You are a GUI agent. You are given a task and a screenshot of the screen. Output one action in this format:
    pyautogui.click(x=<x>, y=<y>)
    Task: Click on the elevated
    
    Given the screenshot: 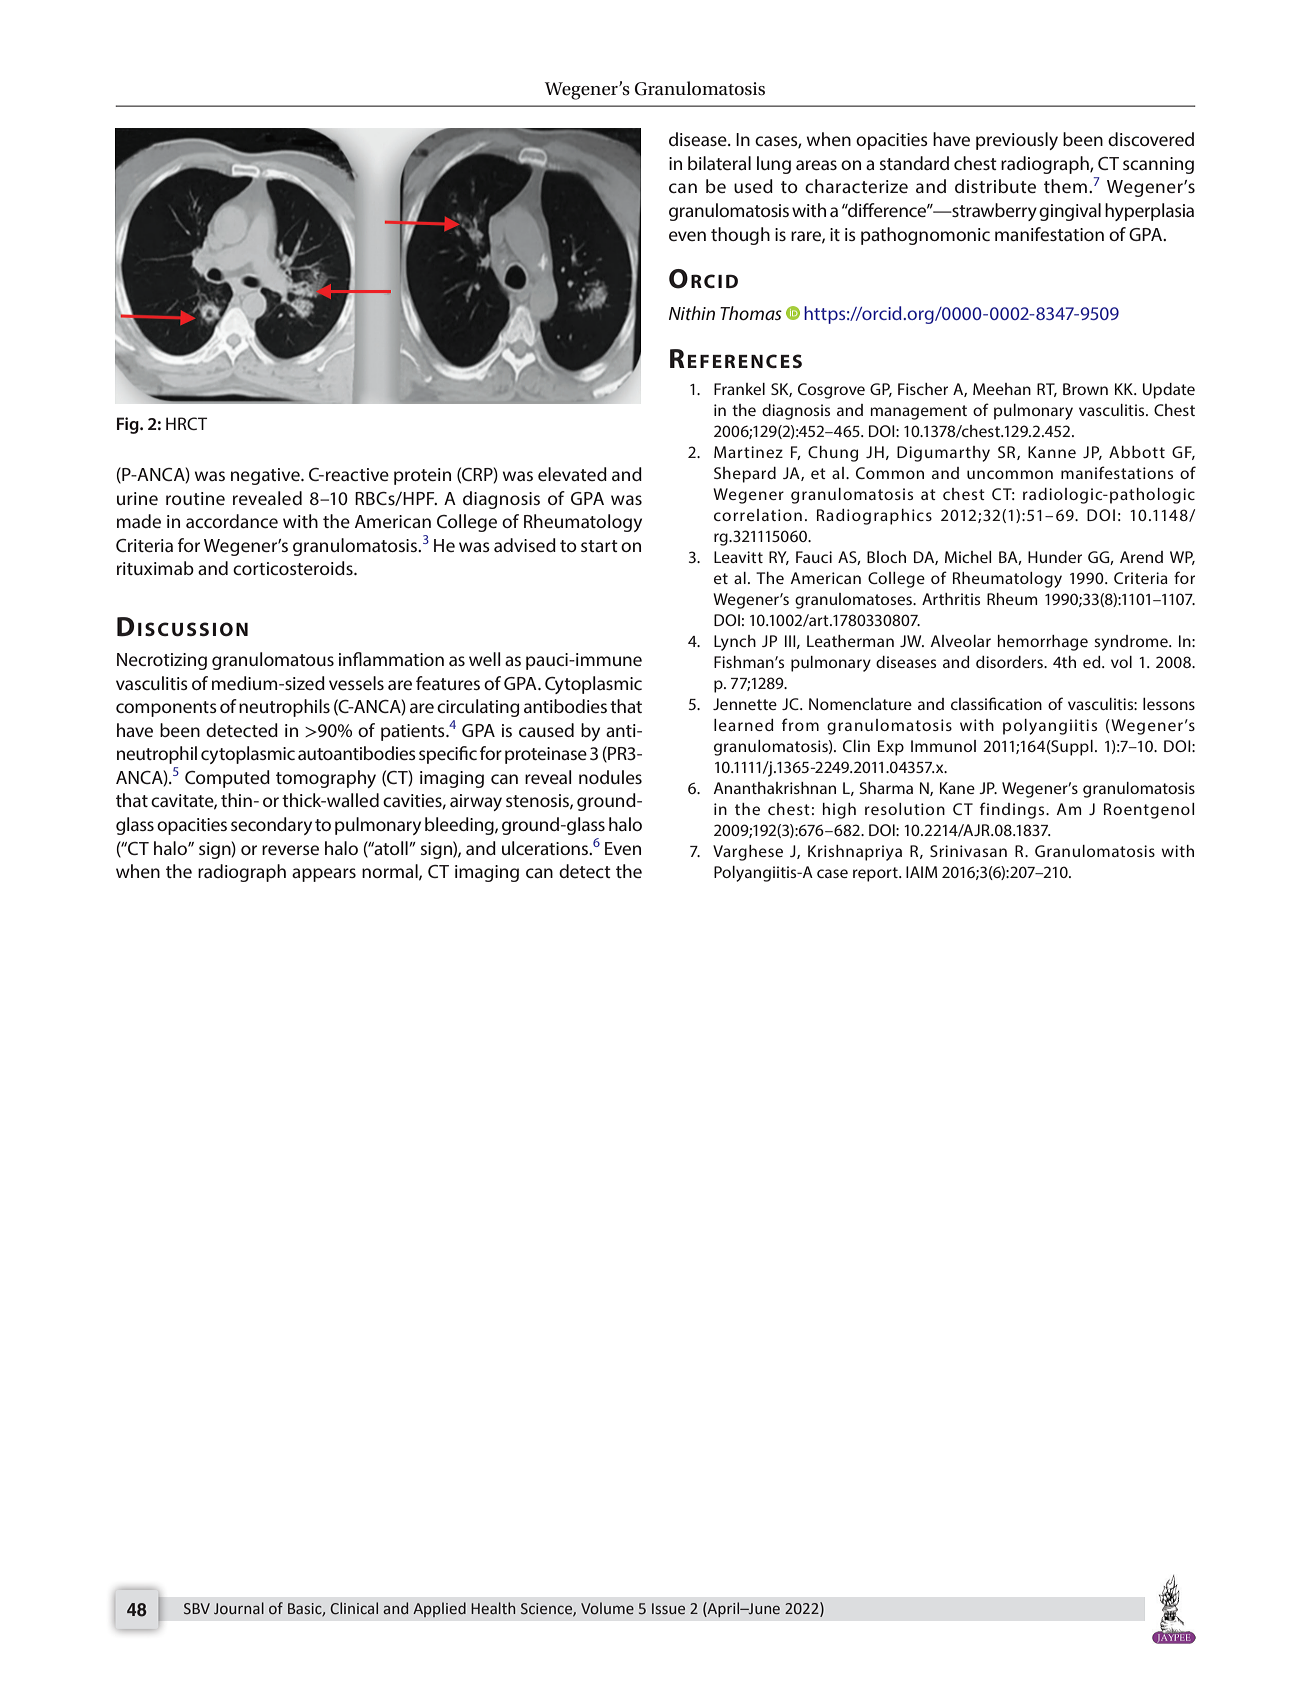 What is the action you would take?
    pyautogui.click(x=572, y=474)
